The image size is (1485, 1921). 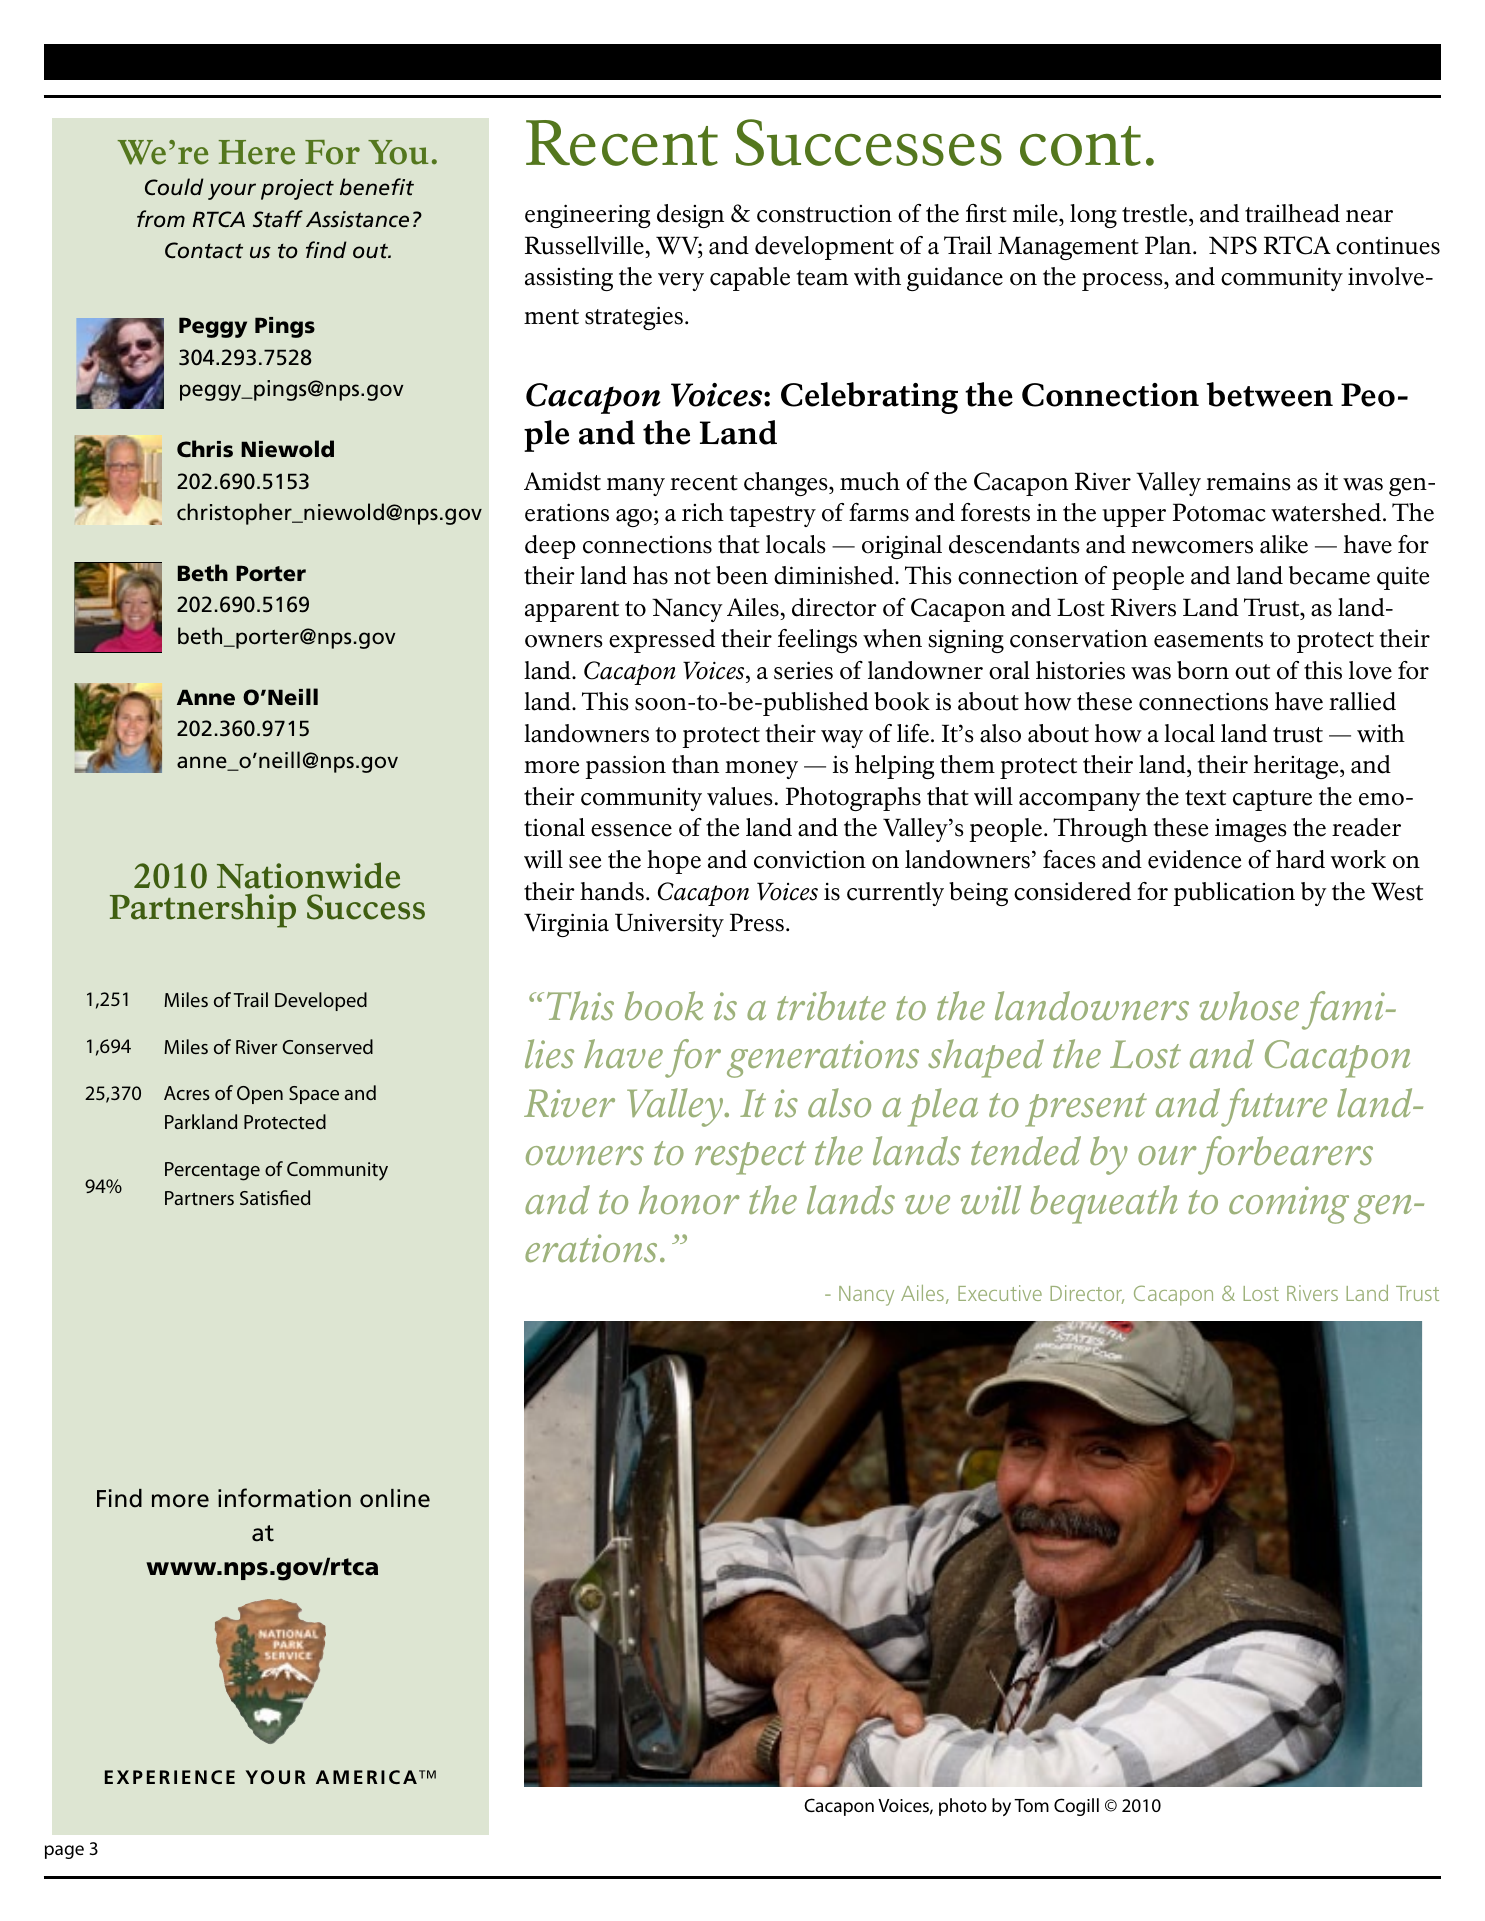 I want to click on Developed, so click(x=321, y=1001).
